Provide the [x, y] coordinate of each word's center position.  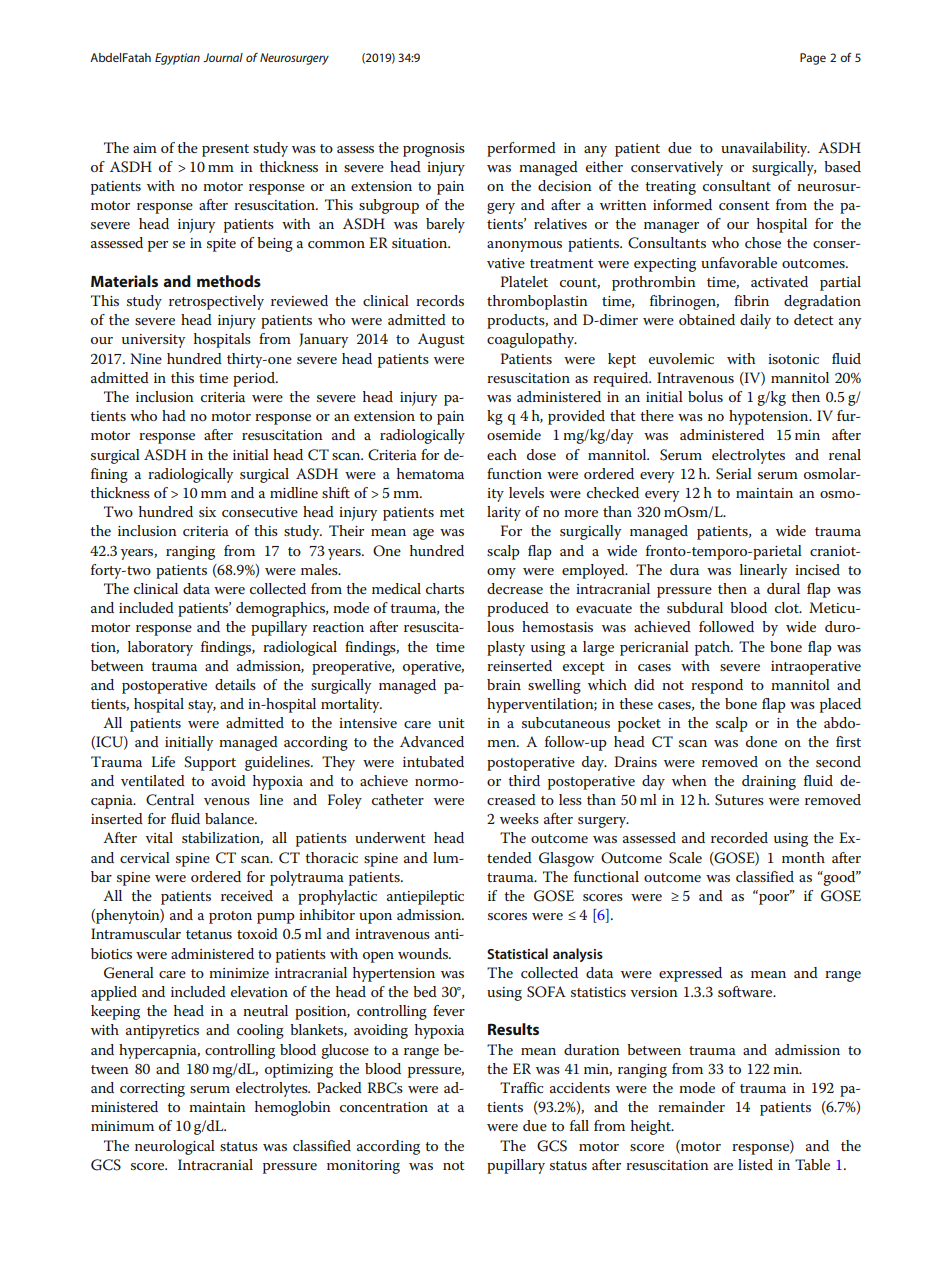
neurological [175, 1147]
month [803, 857]
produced [518, 609]
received [247, 895]
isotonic [793, 359]
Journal [223, 57]
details [235, 684]
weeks [519, 818]
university [153, 341]
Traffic [521, 1087]
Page [813, 59]
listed [755, 1164]
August [441, 340]
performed [521, 149]
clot [788, 607]
